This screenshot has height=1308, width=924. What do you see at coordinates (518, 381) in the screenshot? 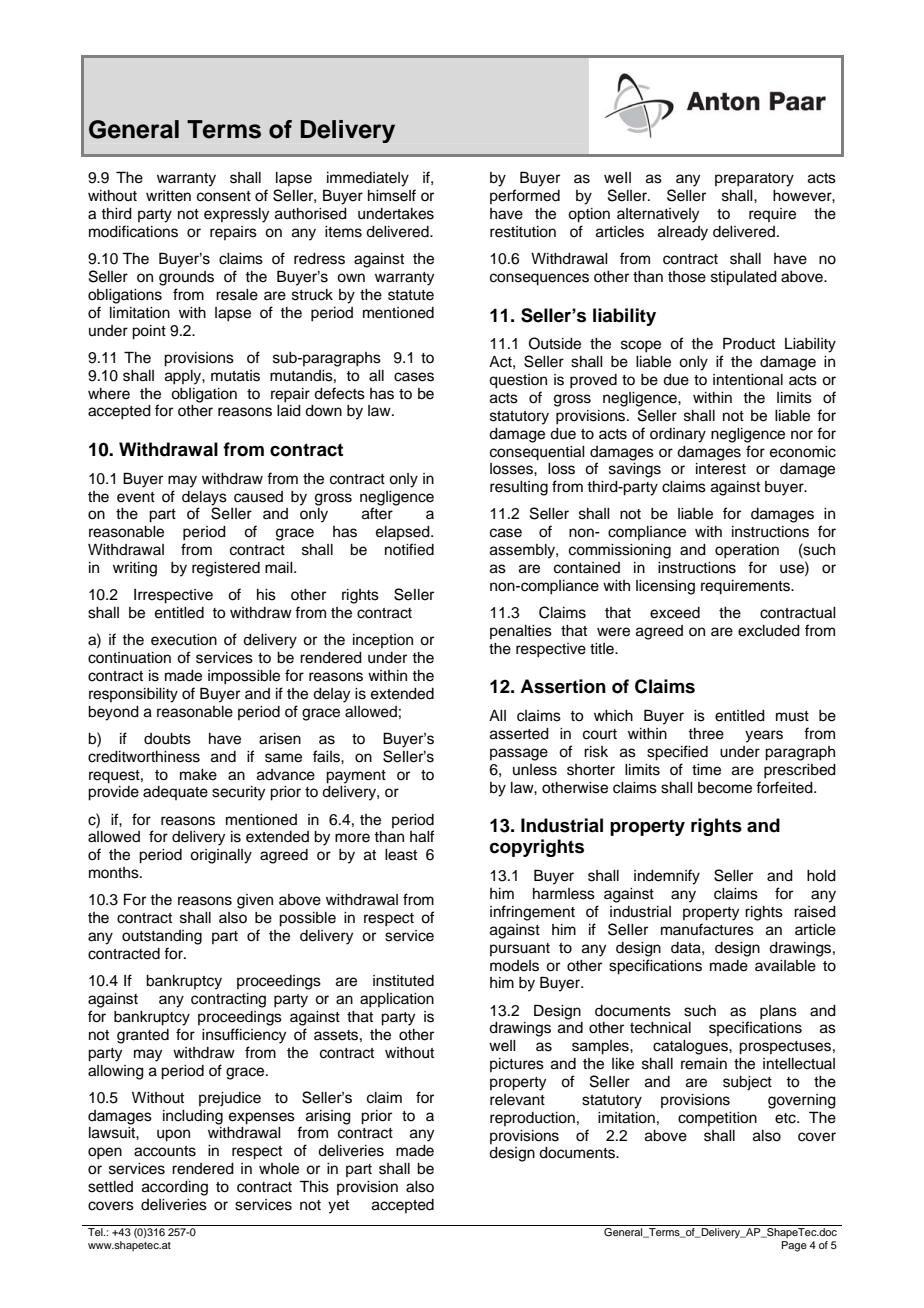
I see `question` at bounding box center [518, 381].
